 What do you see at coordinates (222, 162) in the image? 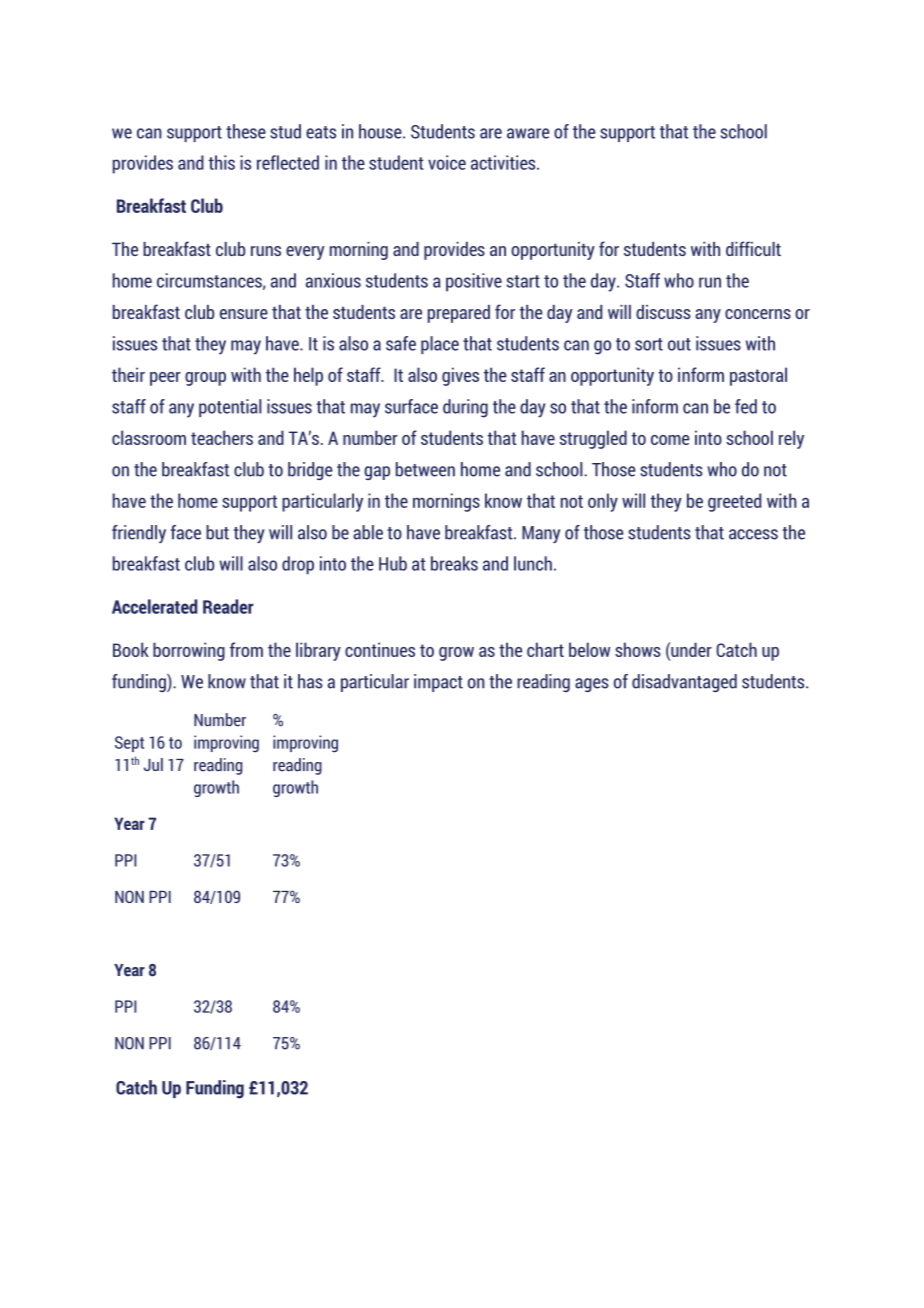
I see `this` at bounding box center [222, 162].
